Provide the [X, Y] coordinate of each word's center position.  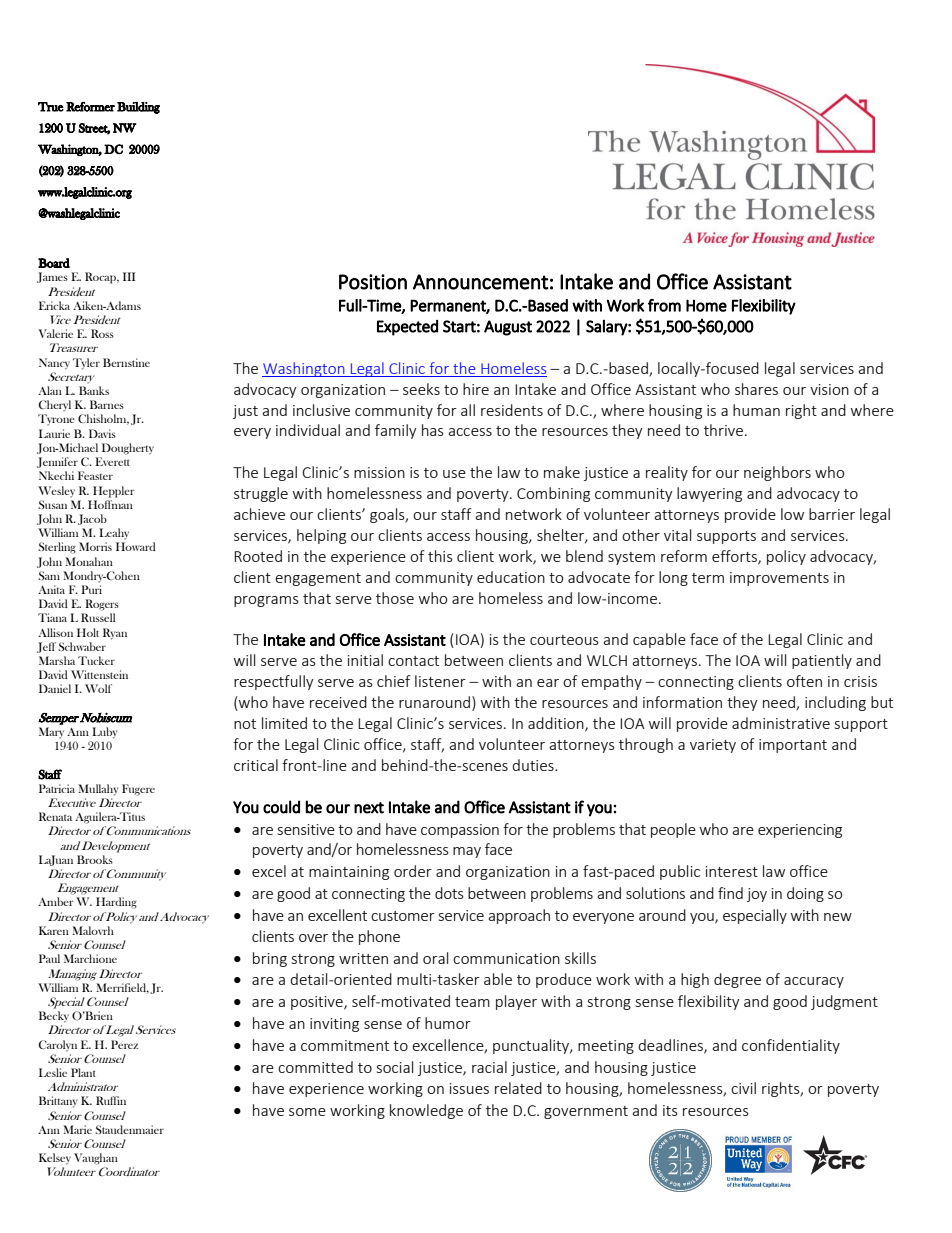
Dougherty [128, 449]
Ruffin [111, 1100]
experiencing [800, 831]
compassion [460, 831]
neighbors [777, 473]
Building [138, 108]
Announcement [480, 282]
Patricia [57, 788]
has [433, 430]
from [664, 305]
